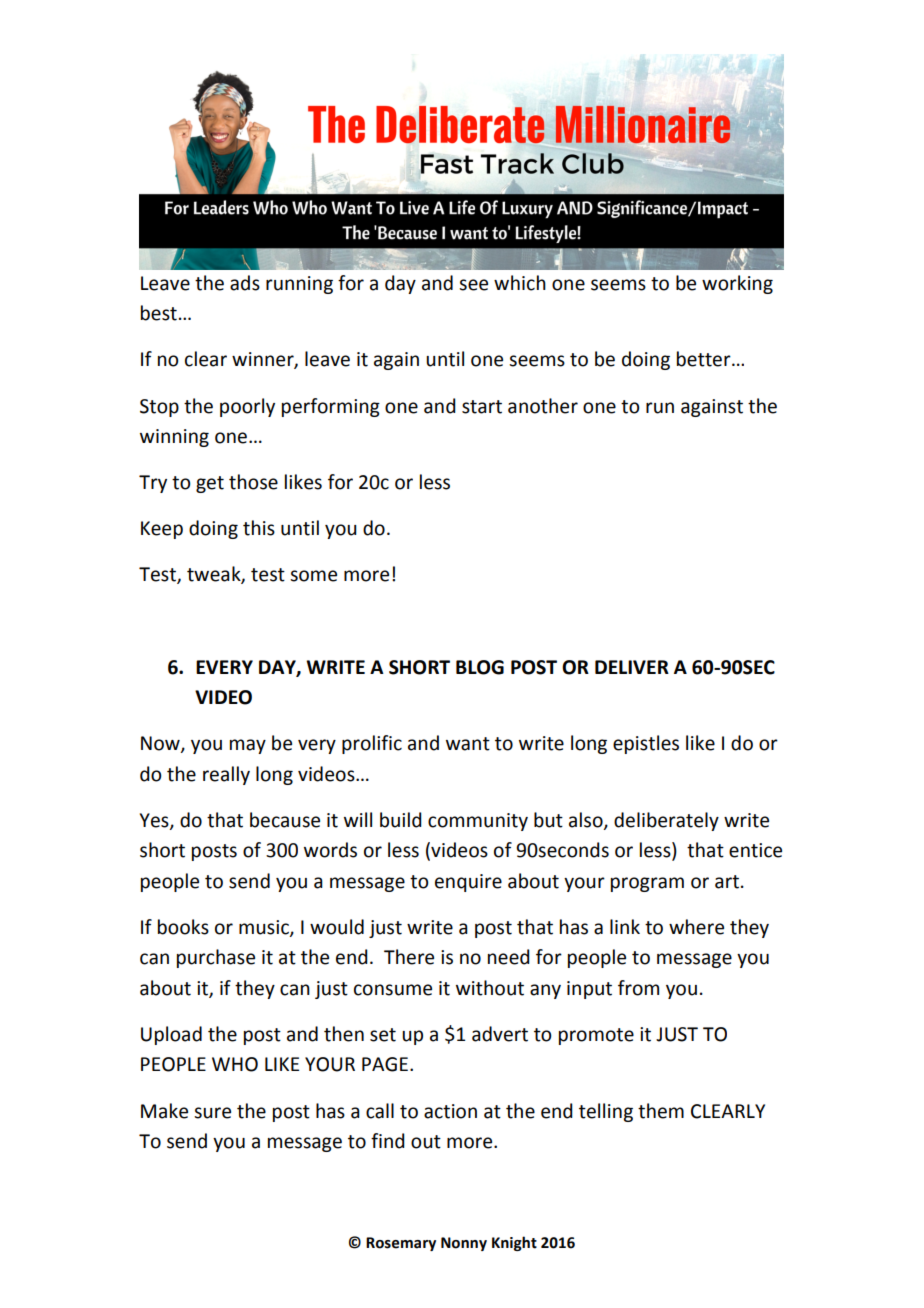 Image resolution: width=924 pixels, height=1308 pixels. What do you see at coordinates (520, 283) in the page?
I see `which` at bounding box center [520, 283].
